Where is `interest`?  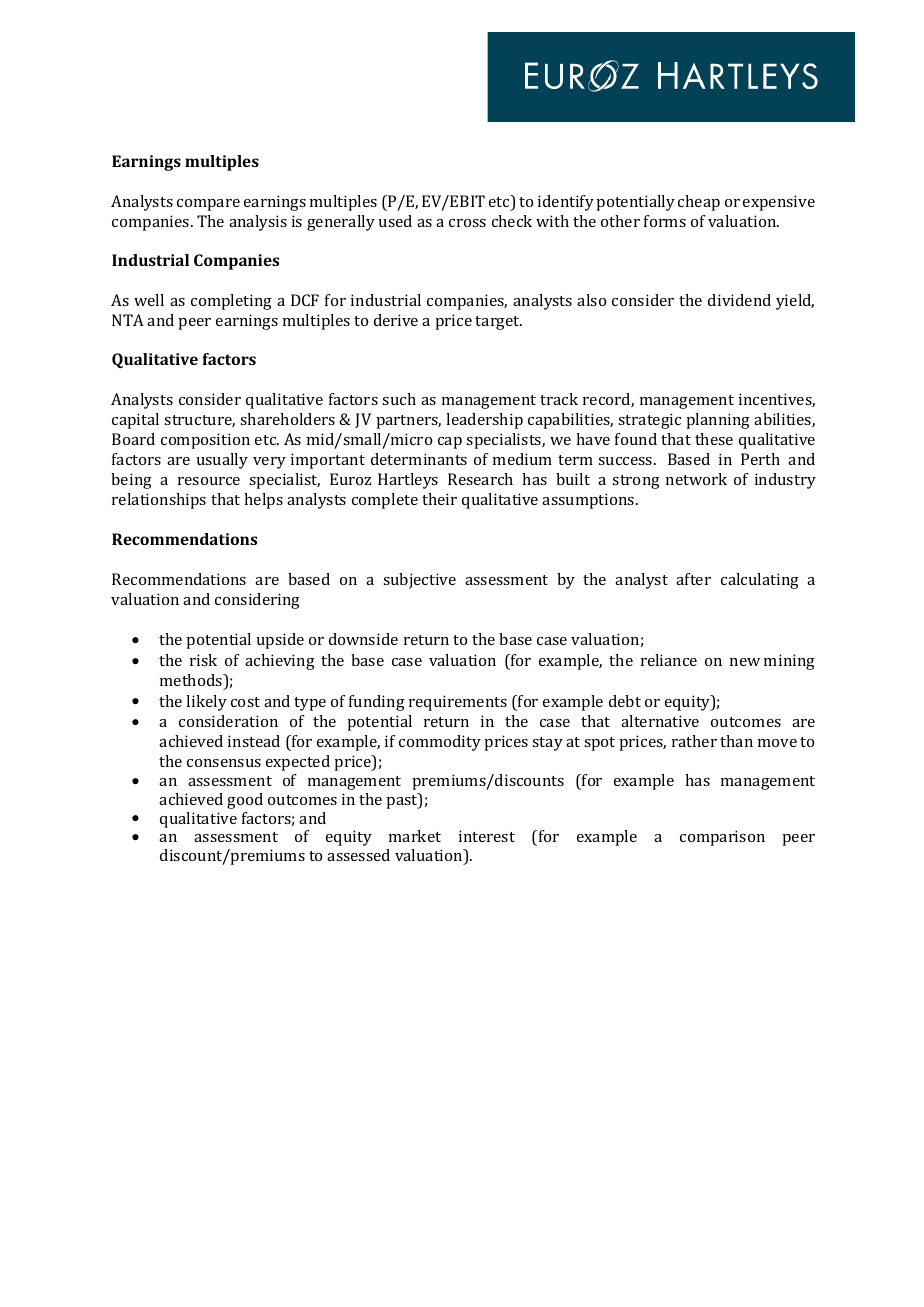 interest is located at coordinates (487, 836).
